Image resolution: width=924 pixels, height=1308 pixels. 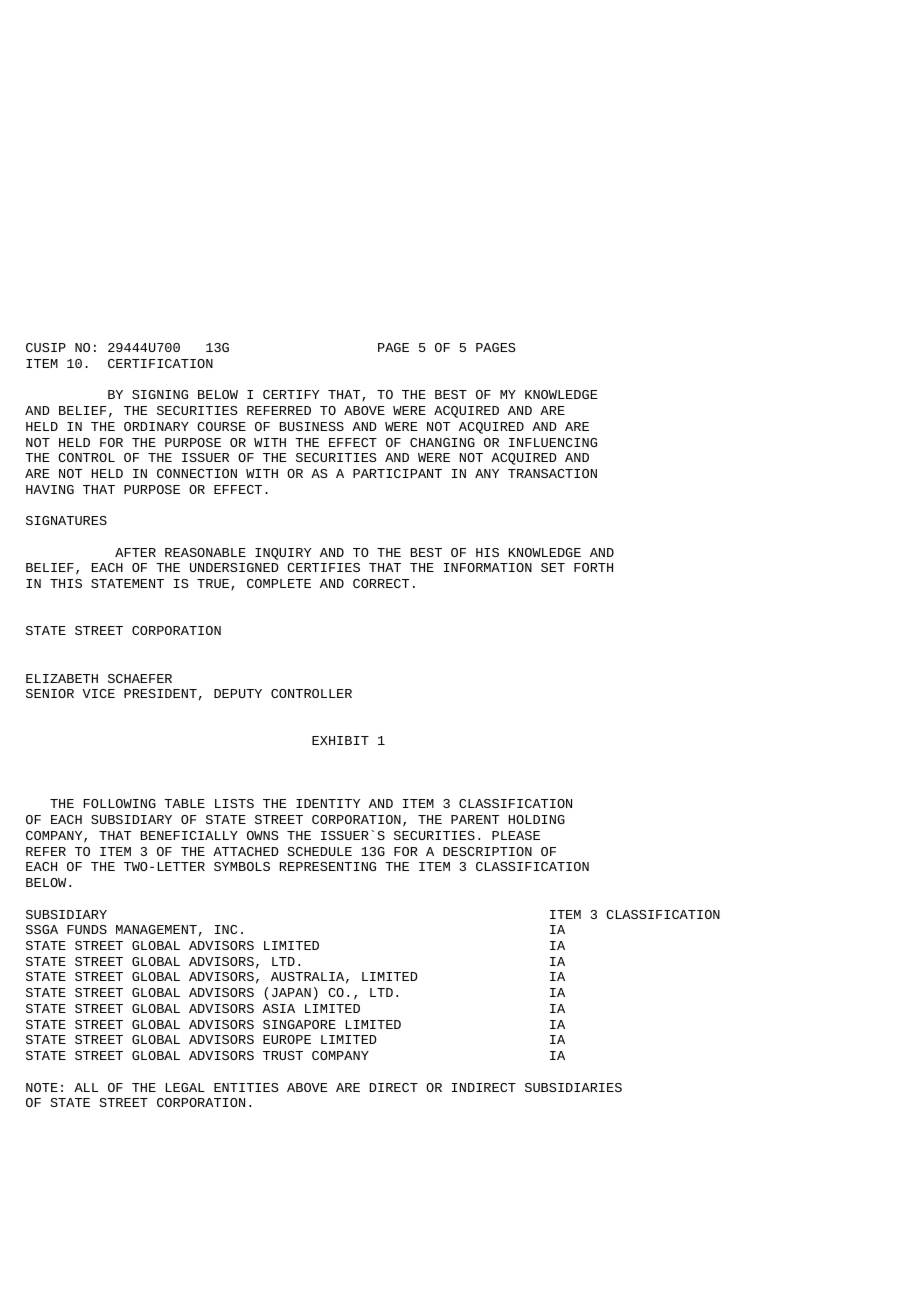 I want to click on TRUST, so click(x=283, y=1055).
